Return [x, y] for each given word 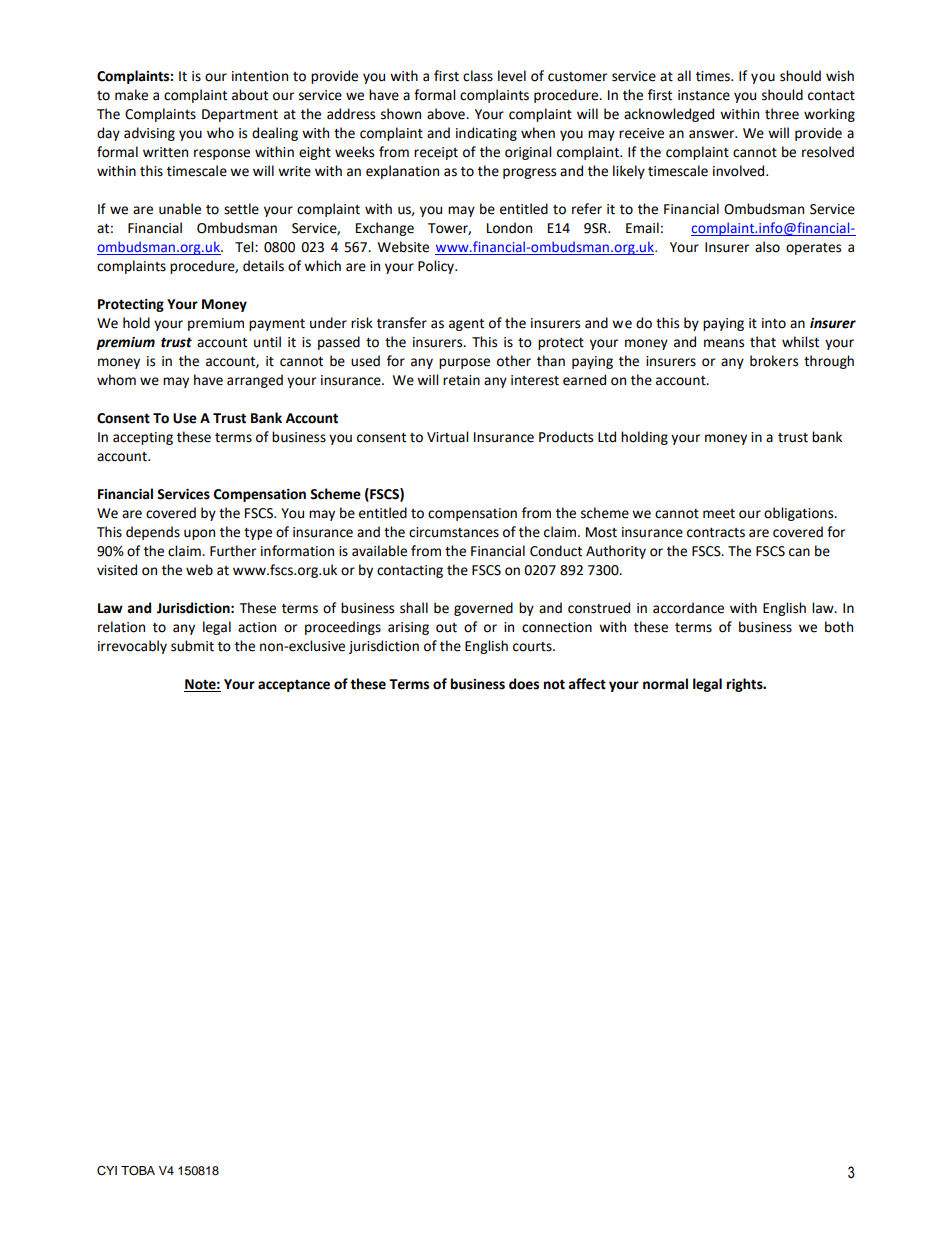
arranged [255, 381]
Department [240, 115]
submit [192, 646]
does [524, 684]
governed [483, 609]
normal [665, 684]
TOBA [138, 1171]
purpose [464, 363]
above [447, 114]
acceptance [294, 686]
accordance [688, 608]
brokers [774, 361]
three [782, 114]
